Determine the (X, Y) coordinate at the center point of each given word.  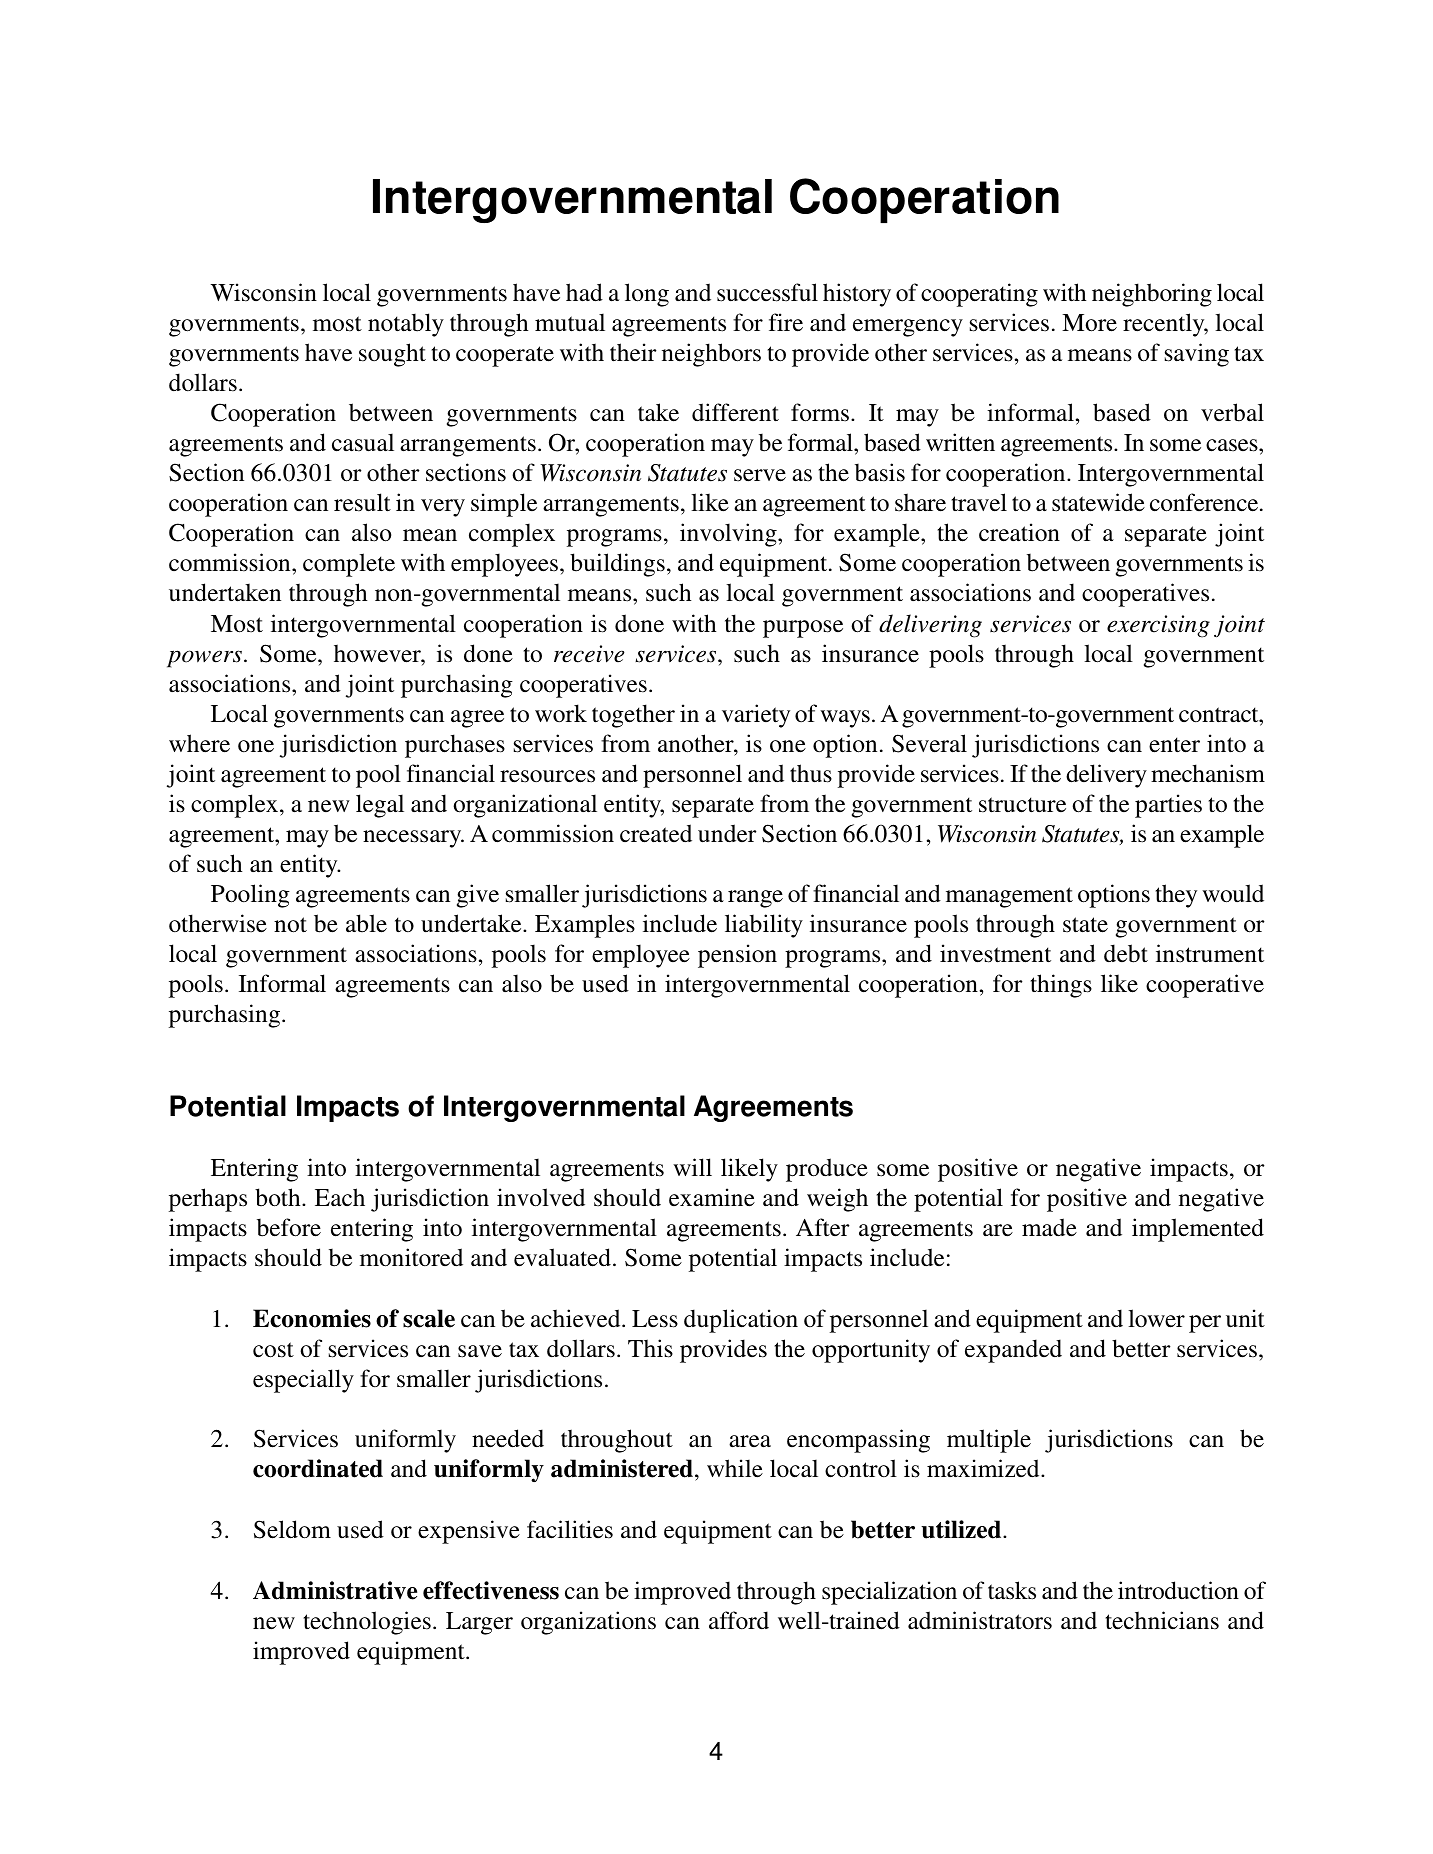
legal (380, 806)
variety (756, 716)
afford (739, 1620)
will (692, 1167)
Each (340, 1197)
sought (392, 355)
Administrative (335, 1590)
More (1089, 323)
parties (1168, 806)
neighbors (711, 355)
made (1049, 1227)
